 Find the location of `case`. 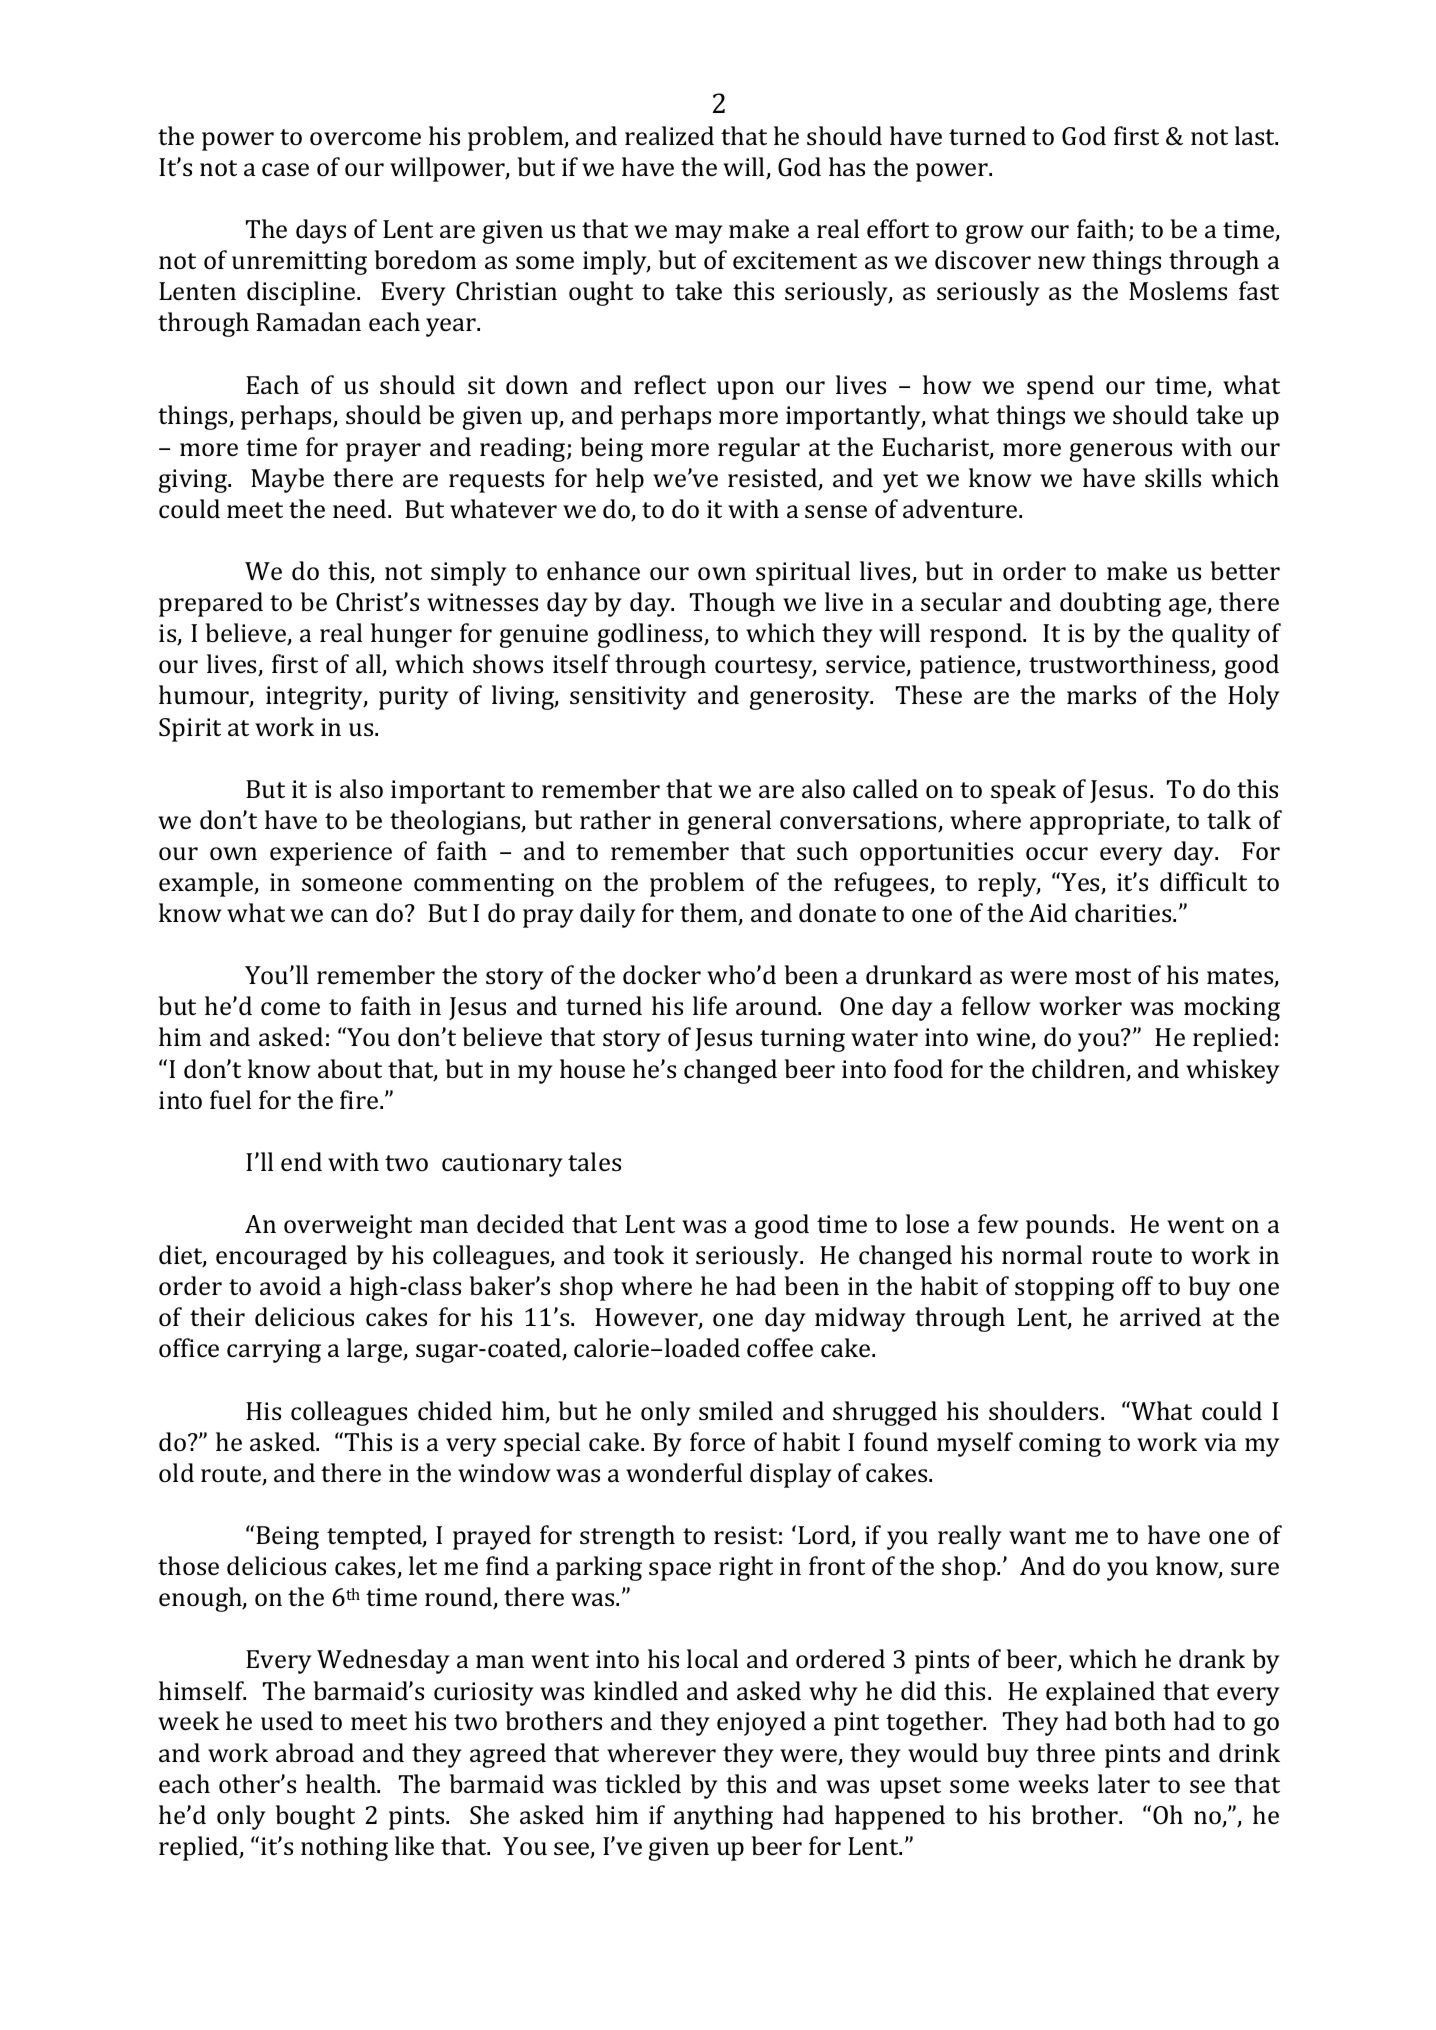

case is located at coordinates (285, 170).
